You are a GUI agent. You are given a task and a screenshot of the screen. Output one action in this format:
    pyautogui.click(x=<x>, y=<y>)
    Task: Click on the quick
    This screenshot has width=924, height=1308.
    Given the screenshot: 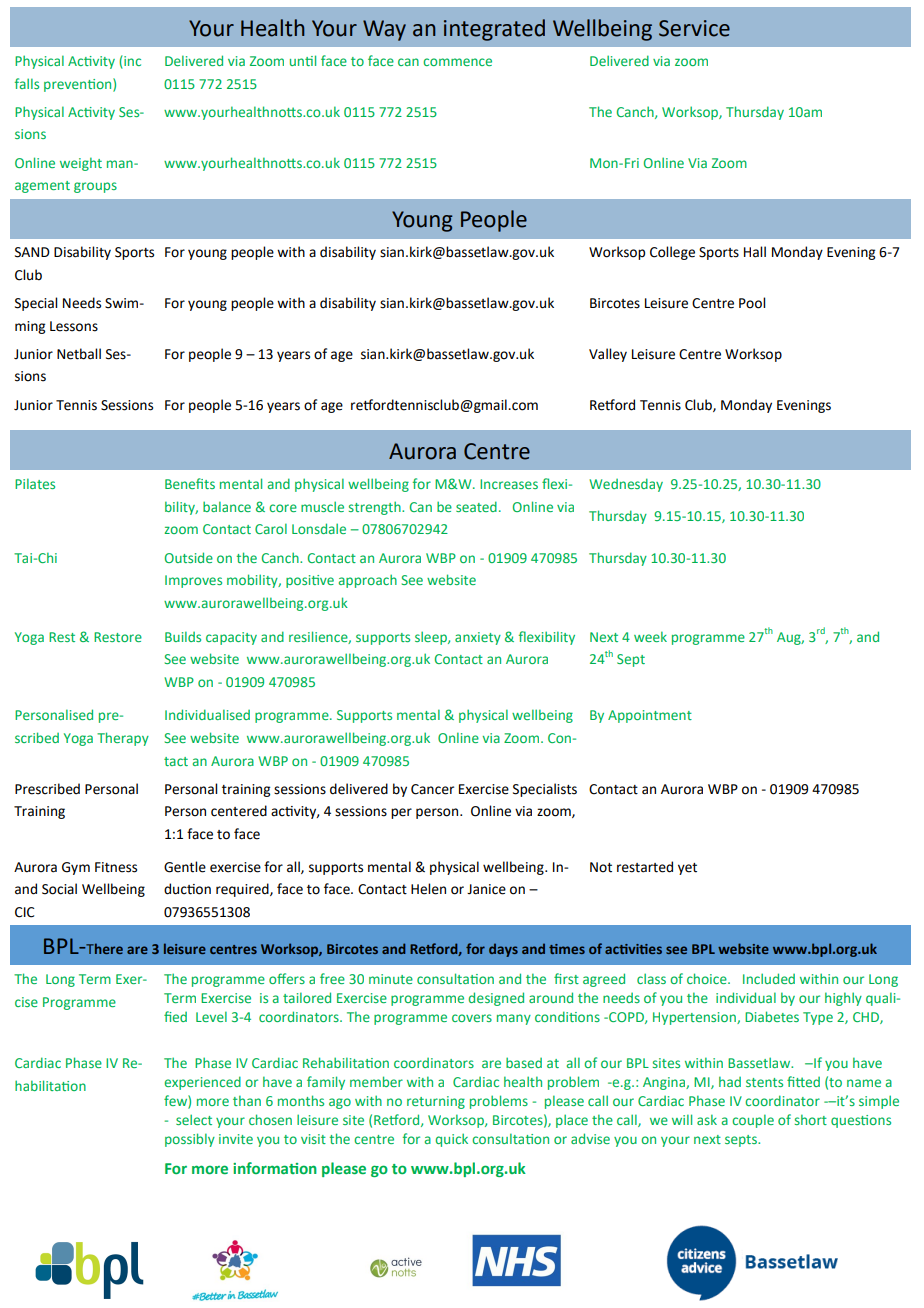 What is the action you would take?
    pyautogui.click(x=452, y=1140)
